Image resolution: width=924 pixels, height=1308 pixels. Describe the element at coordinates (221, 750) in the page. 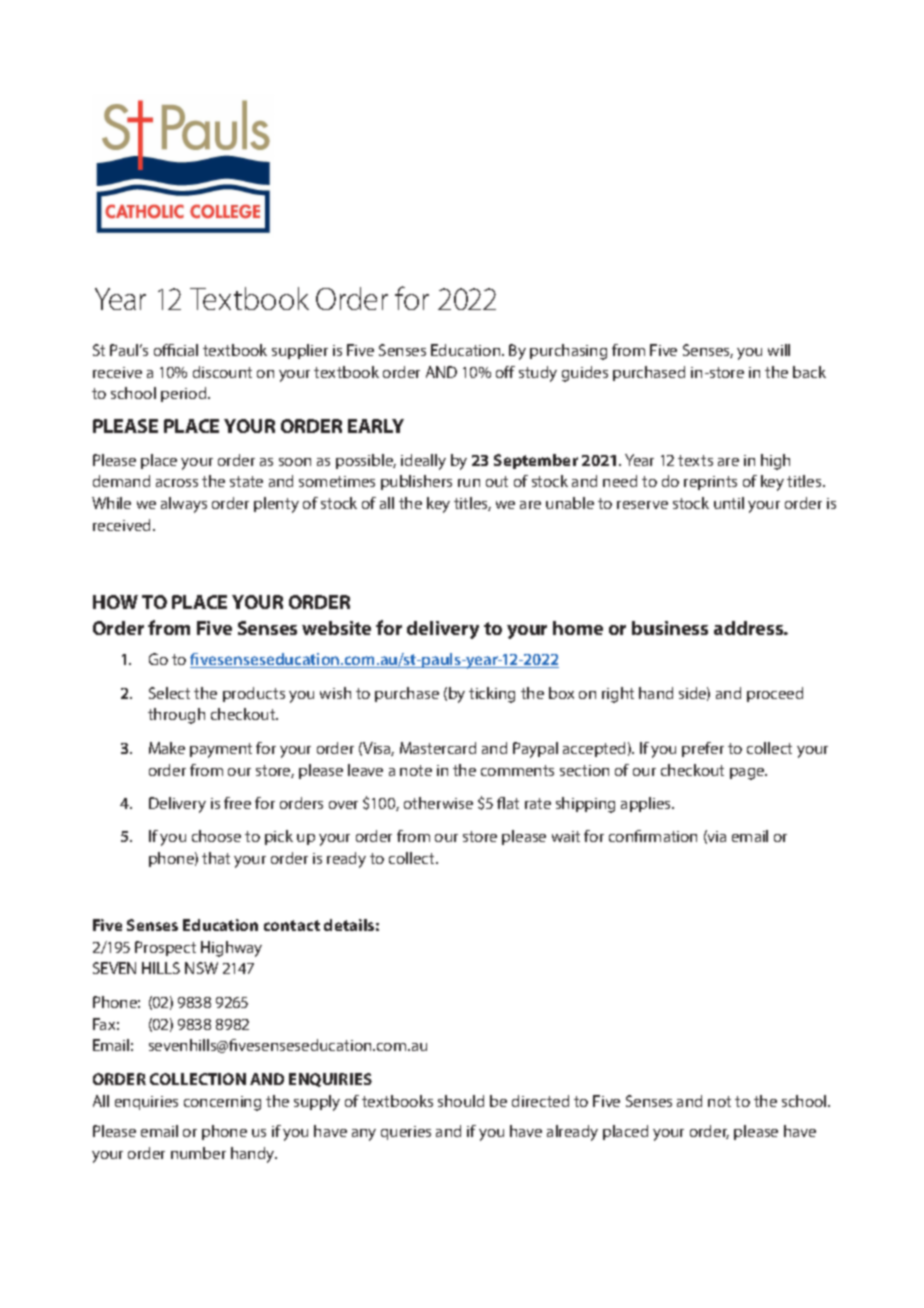

I see `payment` at that location.
